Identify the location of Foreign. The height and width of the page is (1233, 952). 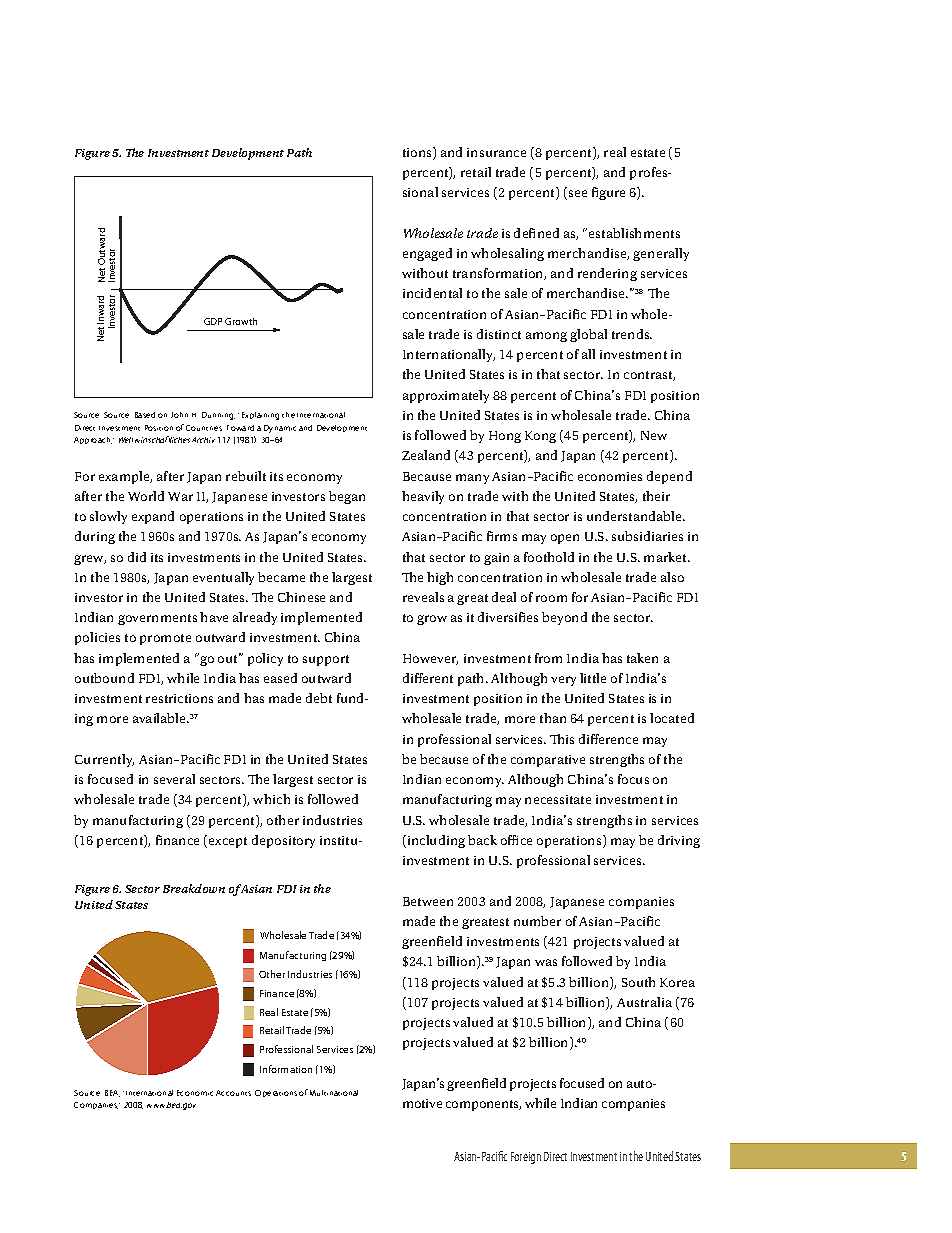
(526, 1158).
